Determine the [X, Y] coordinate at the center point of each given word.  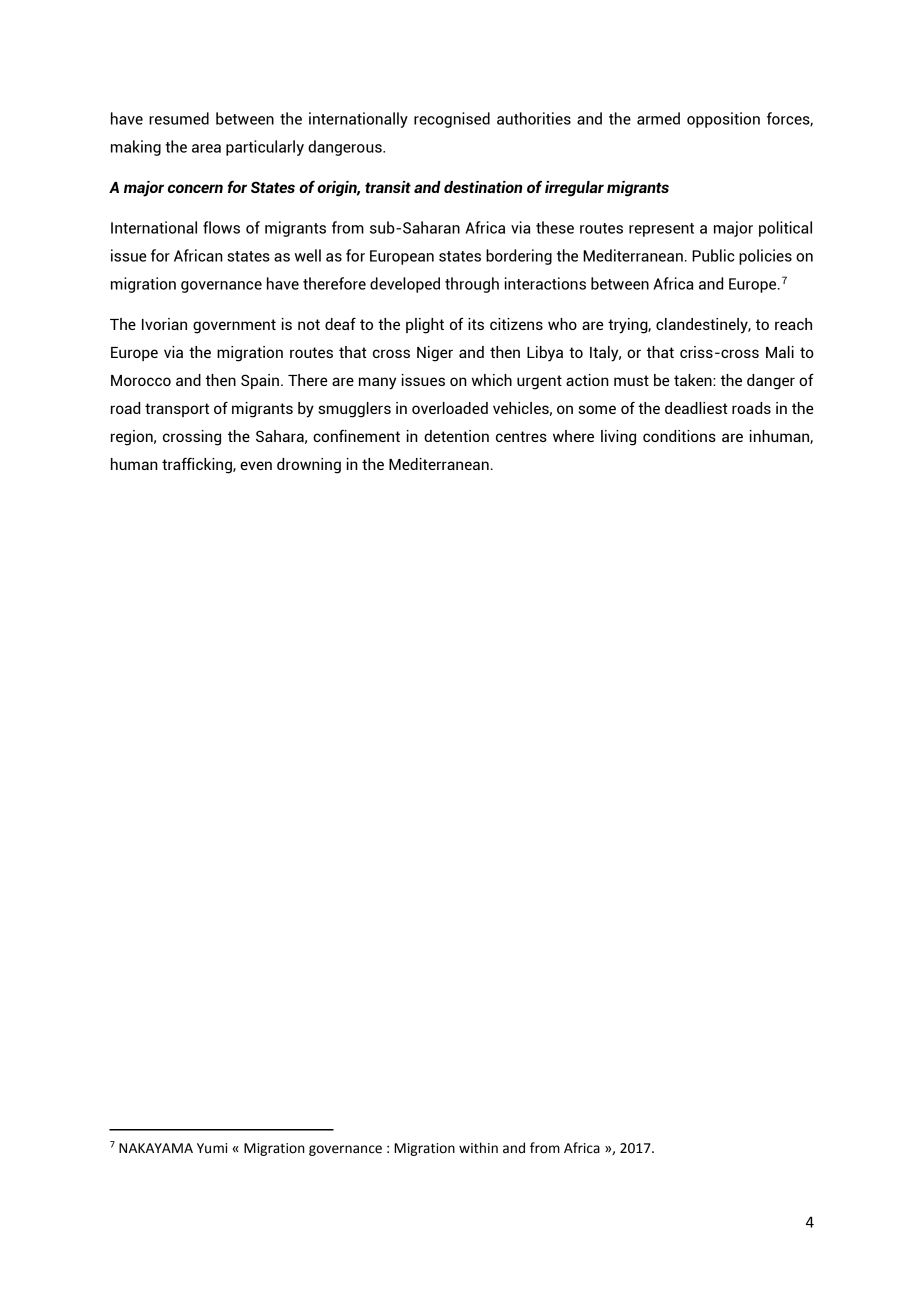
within [478, 1148]
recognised [452, 120]
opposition [723, 120]
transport [177, 410]
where [573, 436]
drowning [309, 466]
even [256, 465]
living [618, 438]
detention [456, 436]
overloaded [450, 408]
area [206, 148]
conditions [679, 436]
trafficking [198, 465]
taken [694, 380]
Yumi [212, 1148]
